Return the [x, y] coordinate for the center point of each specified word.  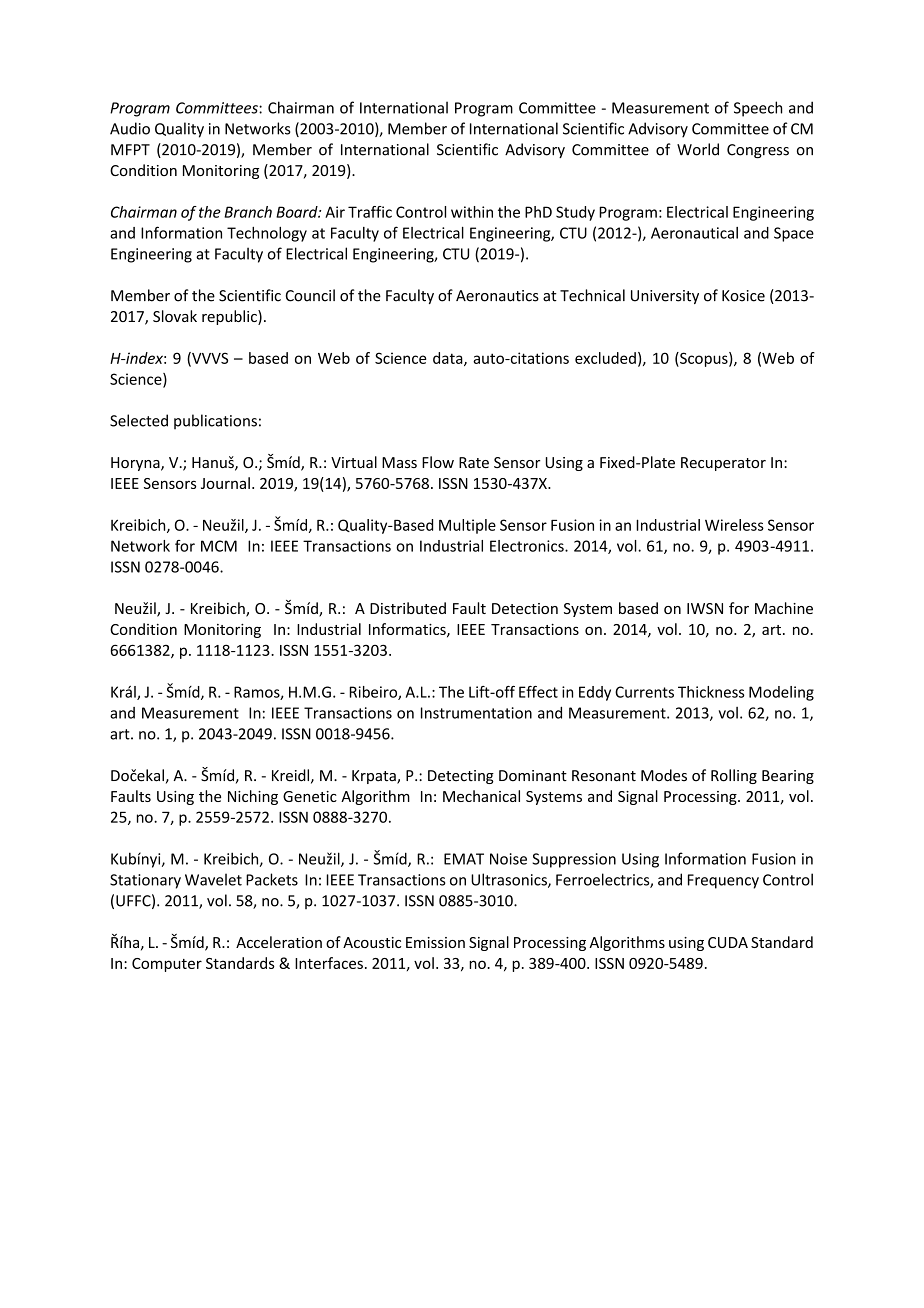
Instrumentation [476, 713]
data [449, 359]
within [472, 212]
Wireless [734, 525]
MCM [219, 546]
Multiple [467, 526]
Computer [167, 965]
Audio [130, 128]
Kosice [743, 296]
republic [230, 317]
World [698, 149]
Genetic [310, 796]
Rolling [734, 776]
